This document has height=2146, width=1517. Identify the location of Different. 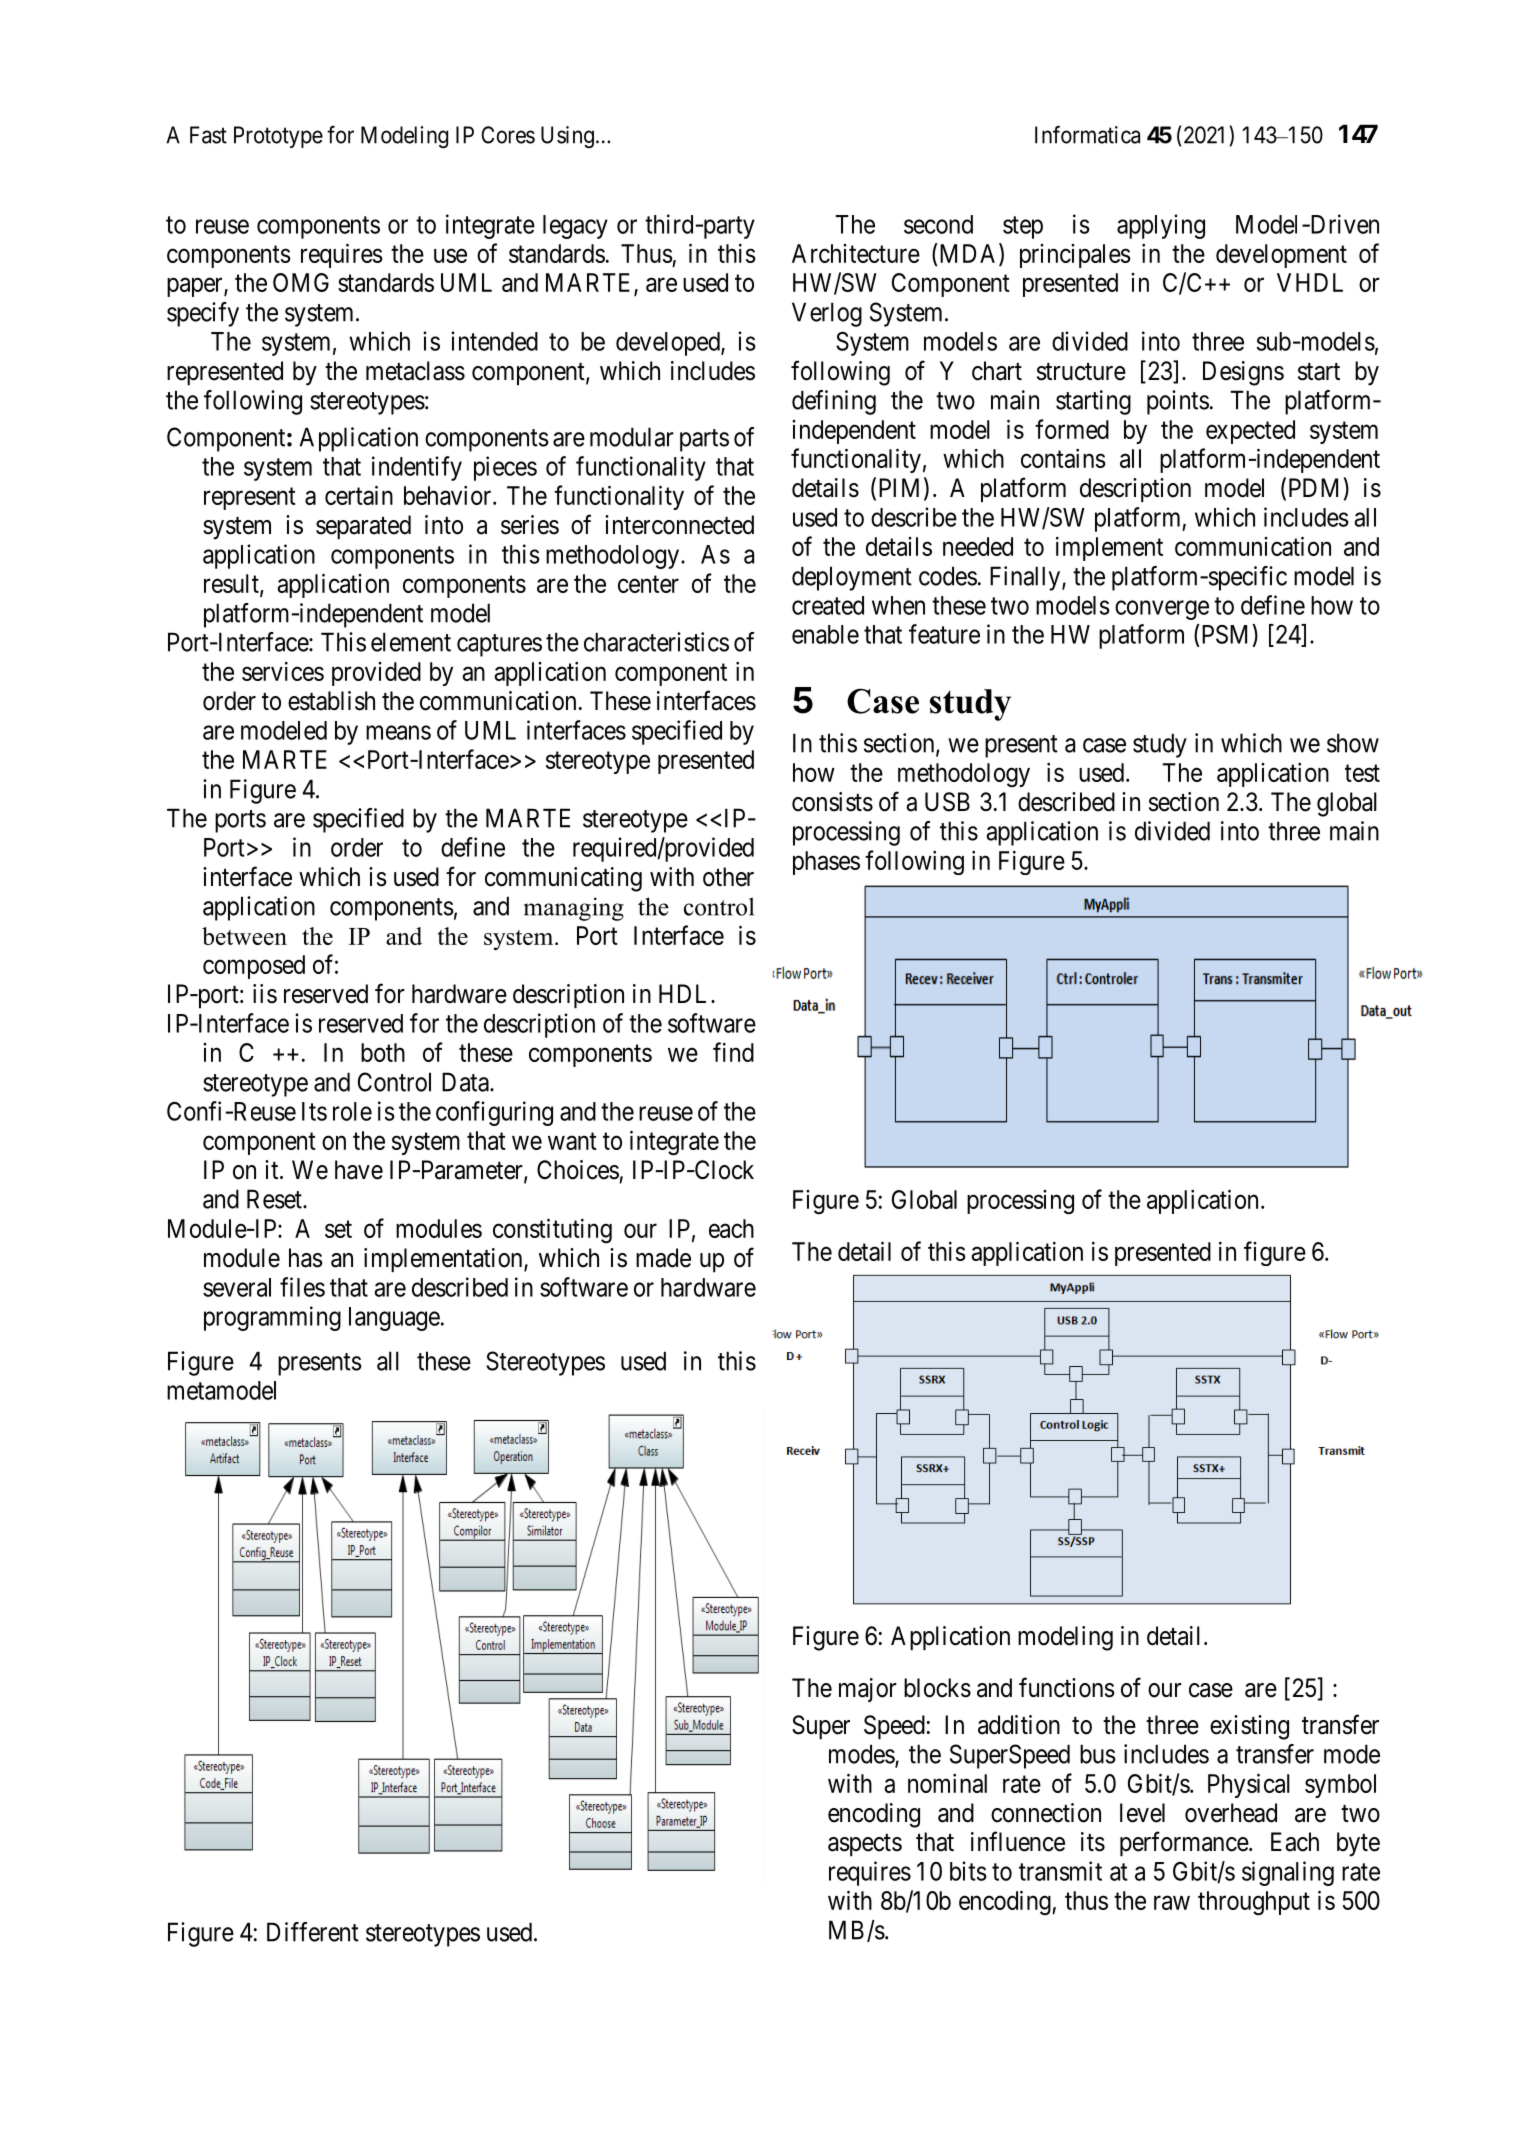
(313, 1932).
